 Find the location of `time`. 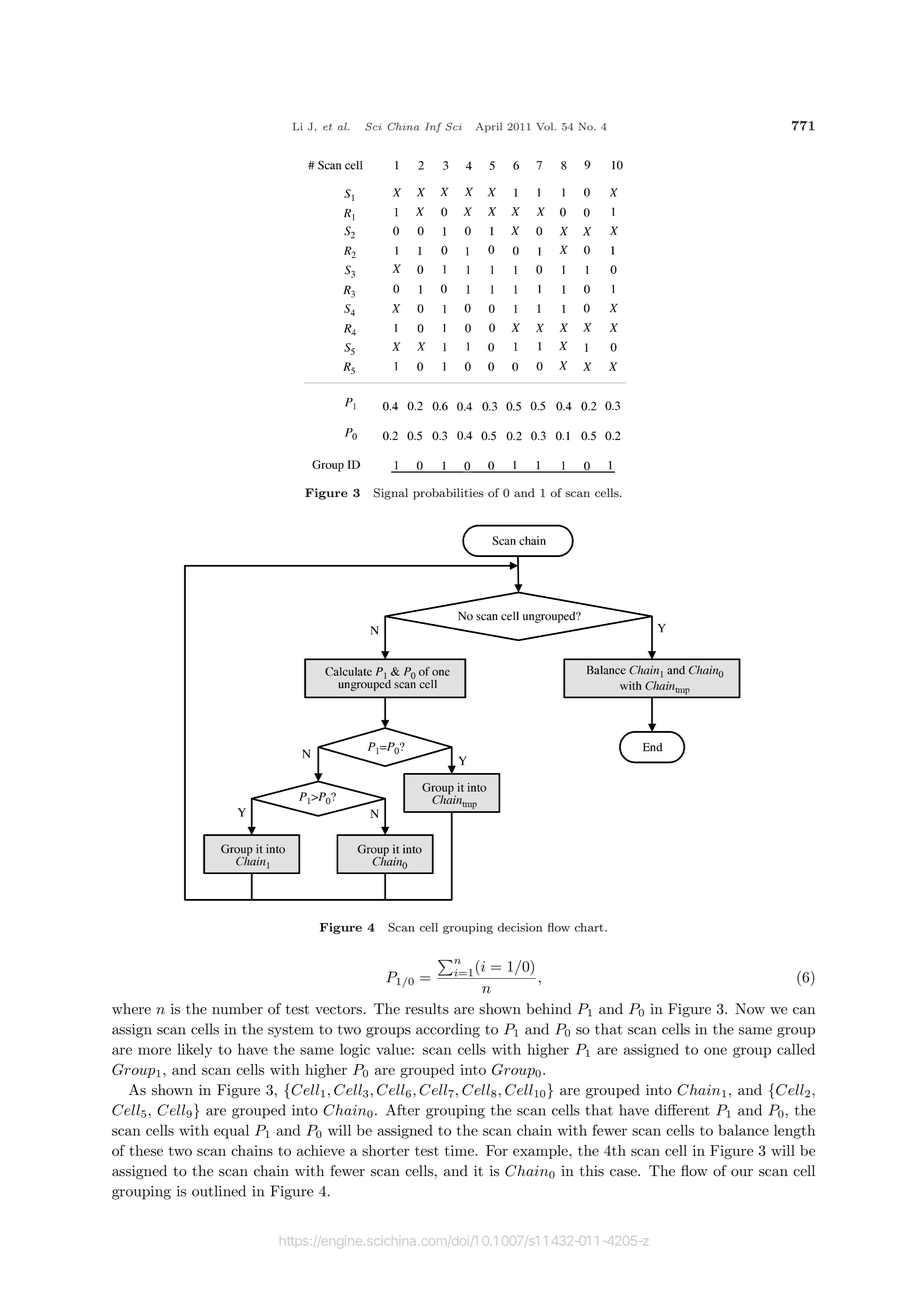

time is located at coordinates (460, 1150).
